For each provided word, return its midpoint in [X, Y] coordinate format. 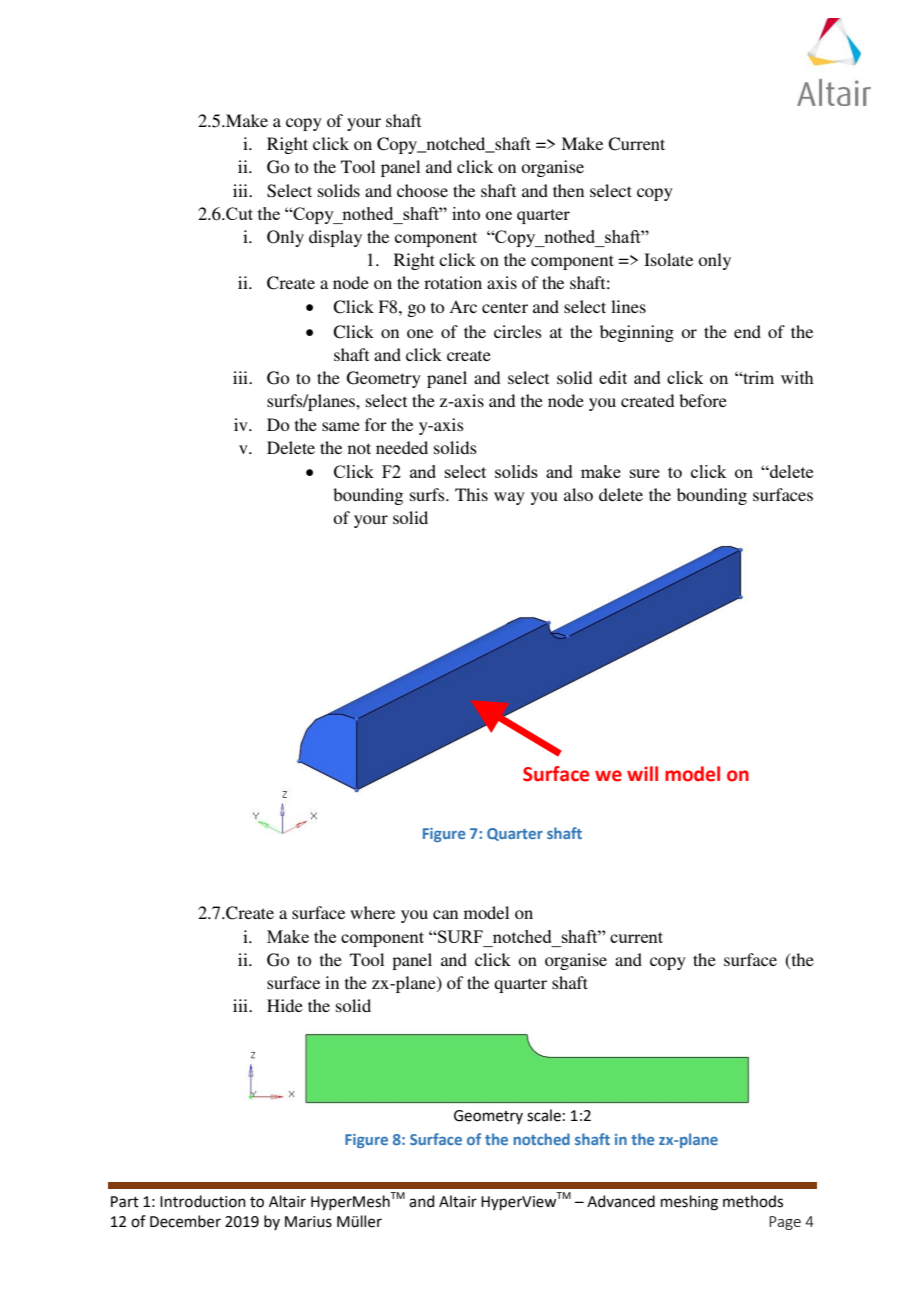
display [335, 238]
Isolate [668, 259]
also [578, 494]
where [372, 912]
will [642, 773]
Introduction [203, 1201]
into [466, 213]
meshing [689, 1203]
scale [544, 1115]
